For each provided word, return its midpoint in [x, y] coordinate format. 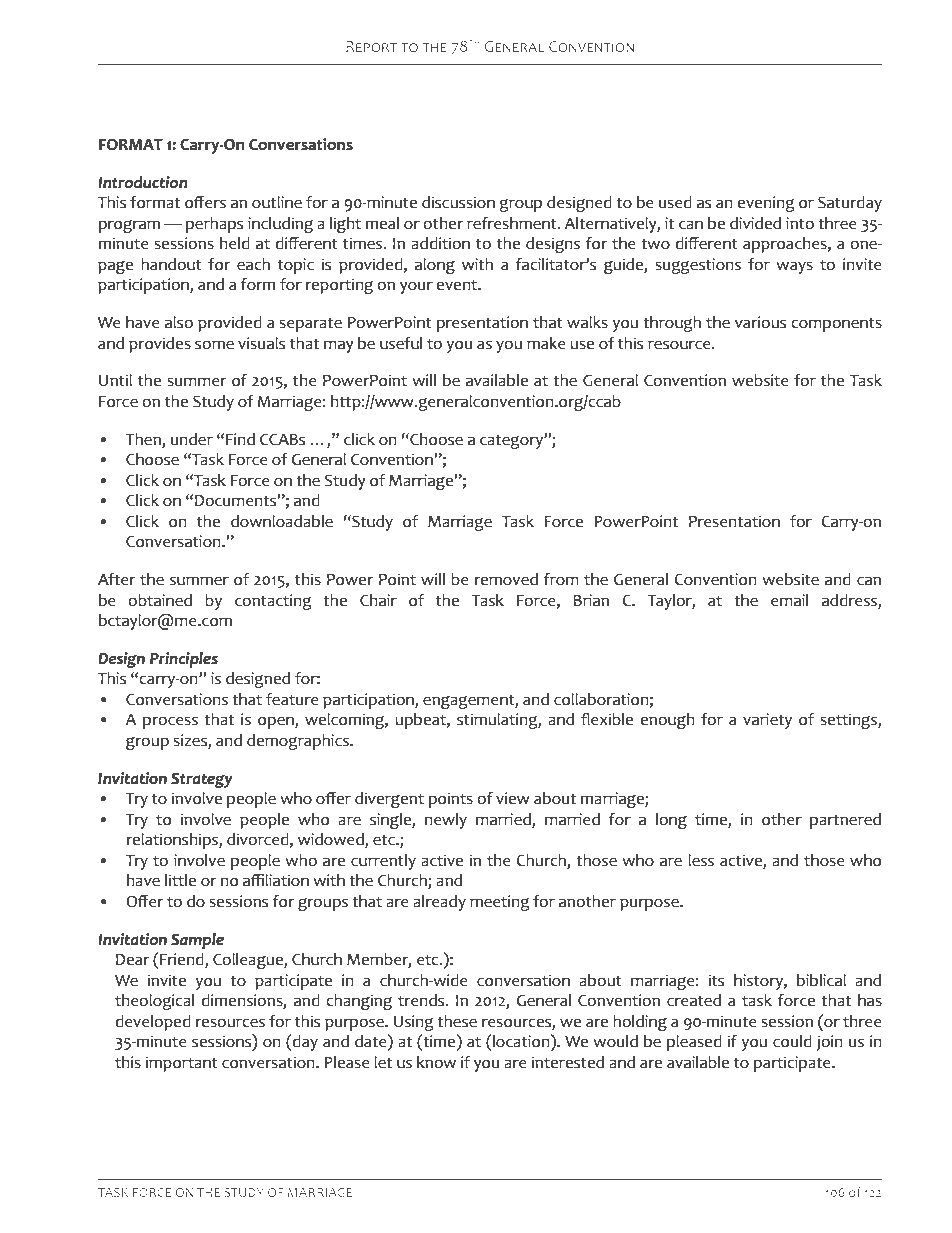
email [789, 600]
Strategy [202, 780]
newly [446, 821]
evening [766, 204]
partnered [845, 821]
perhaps [214, 225]
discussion [458, 202]
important [182, 1064]
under [192, 439]
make [546, 343]
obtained [160, 600]
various [760, 322]
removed [506, 579]
